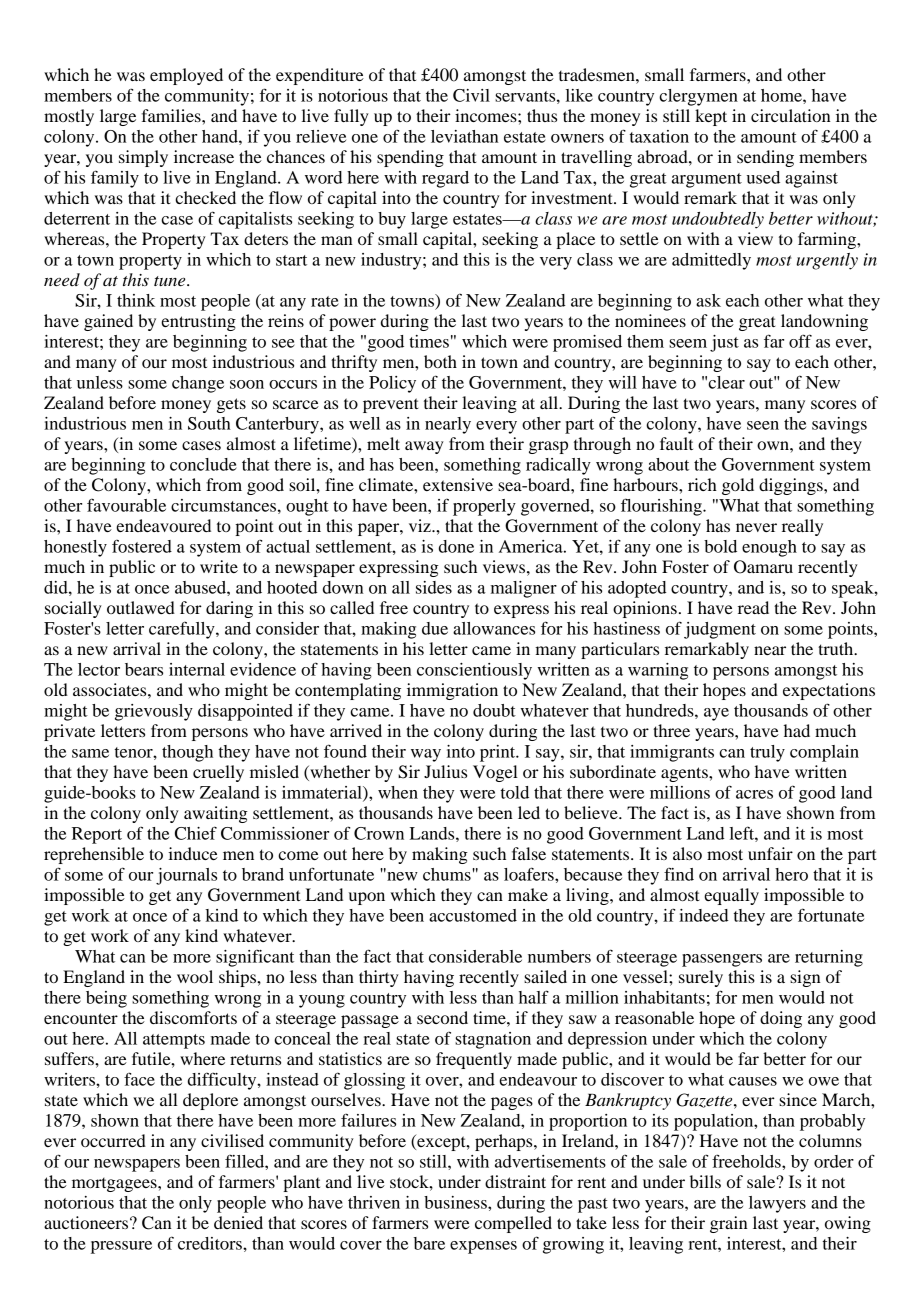  Describe the element at coordinates (410, 158) in the document. I see `spending` at that location.
